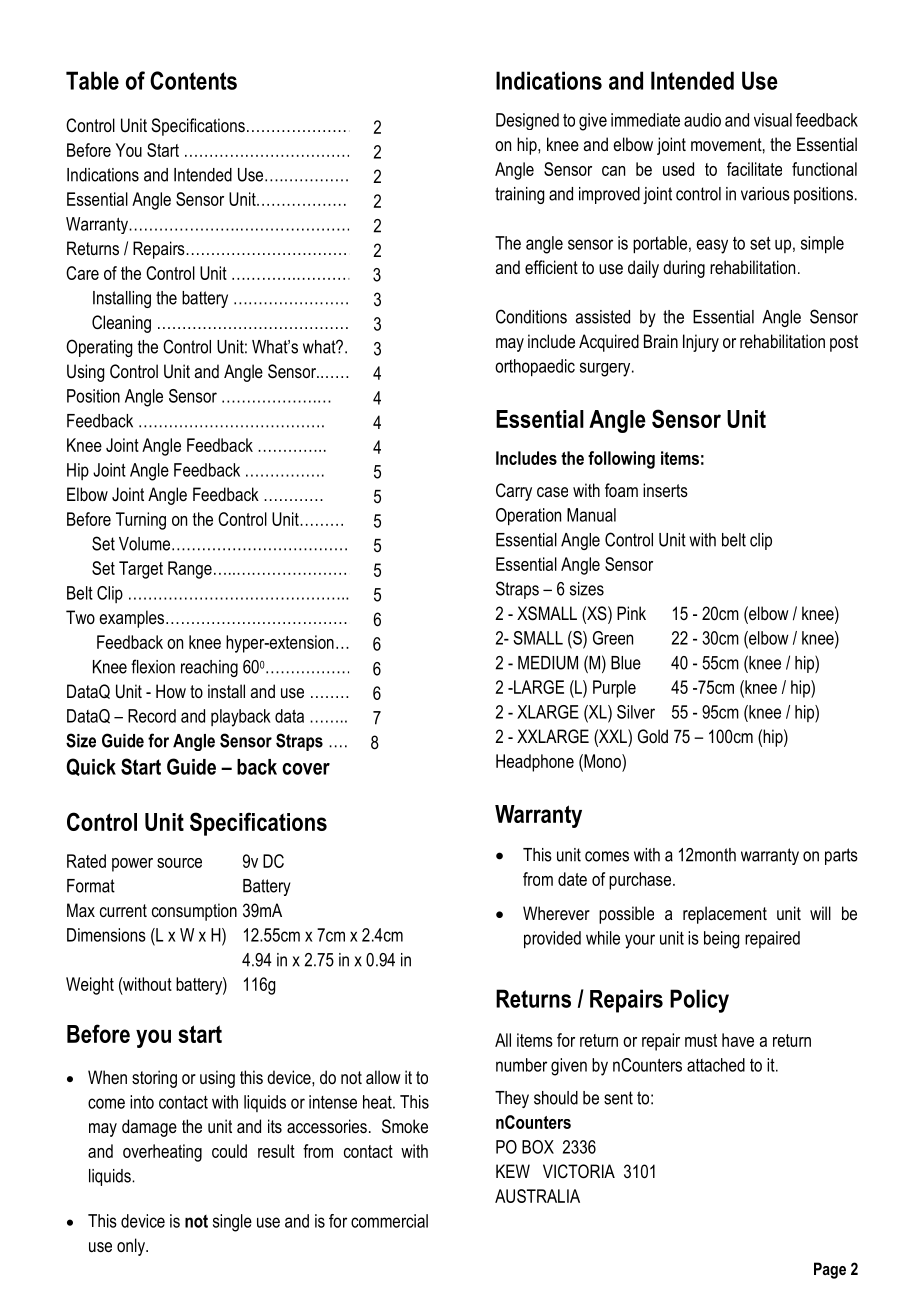 This image has height=1308, width=924. Describe the element at coordinates (171, 691) in the image. I see `How` at that location.
